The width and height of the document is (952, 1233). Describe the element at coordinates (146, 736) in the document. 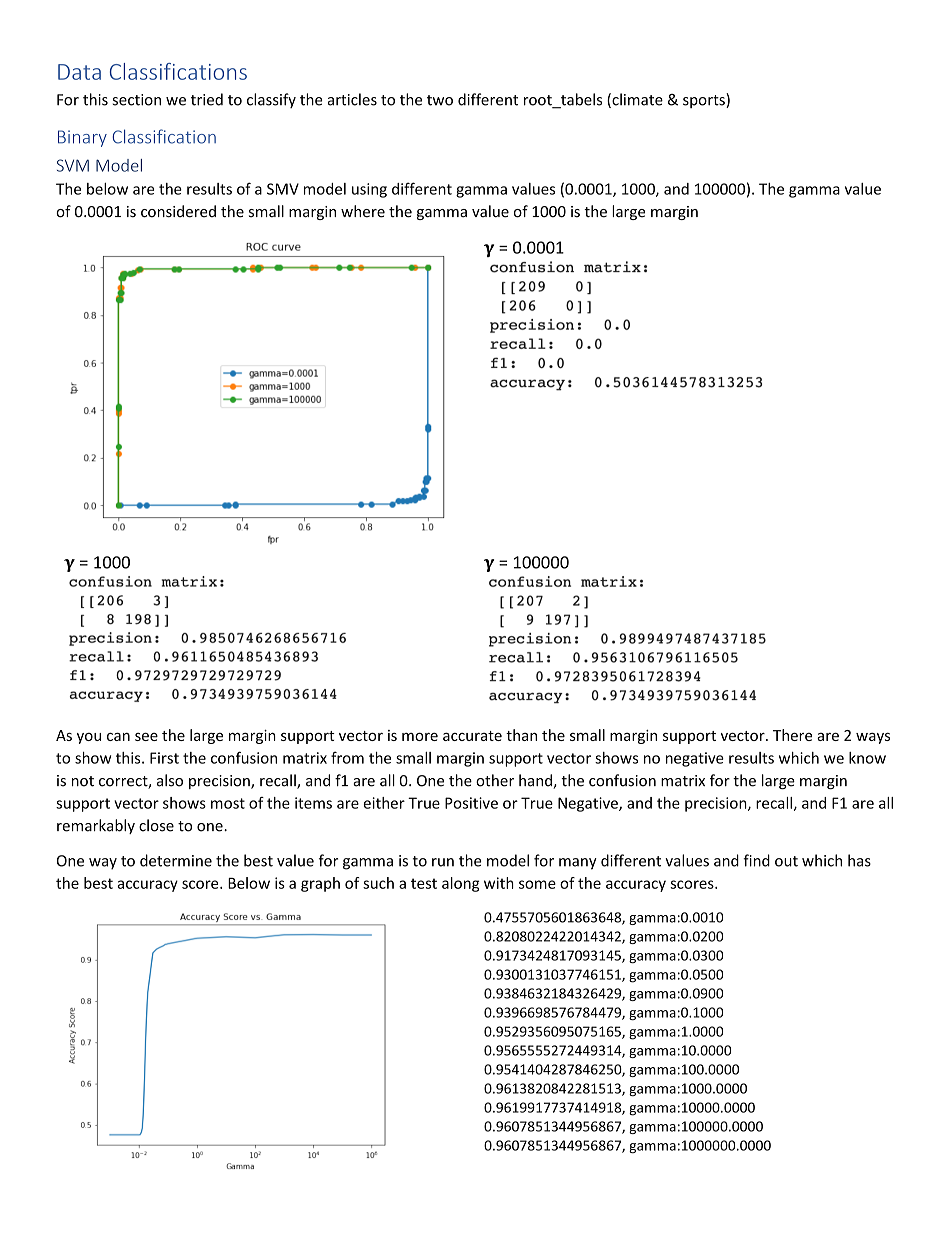

I see `see` at that location.
